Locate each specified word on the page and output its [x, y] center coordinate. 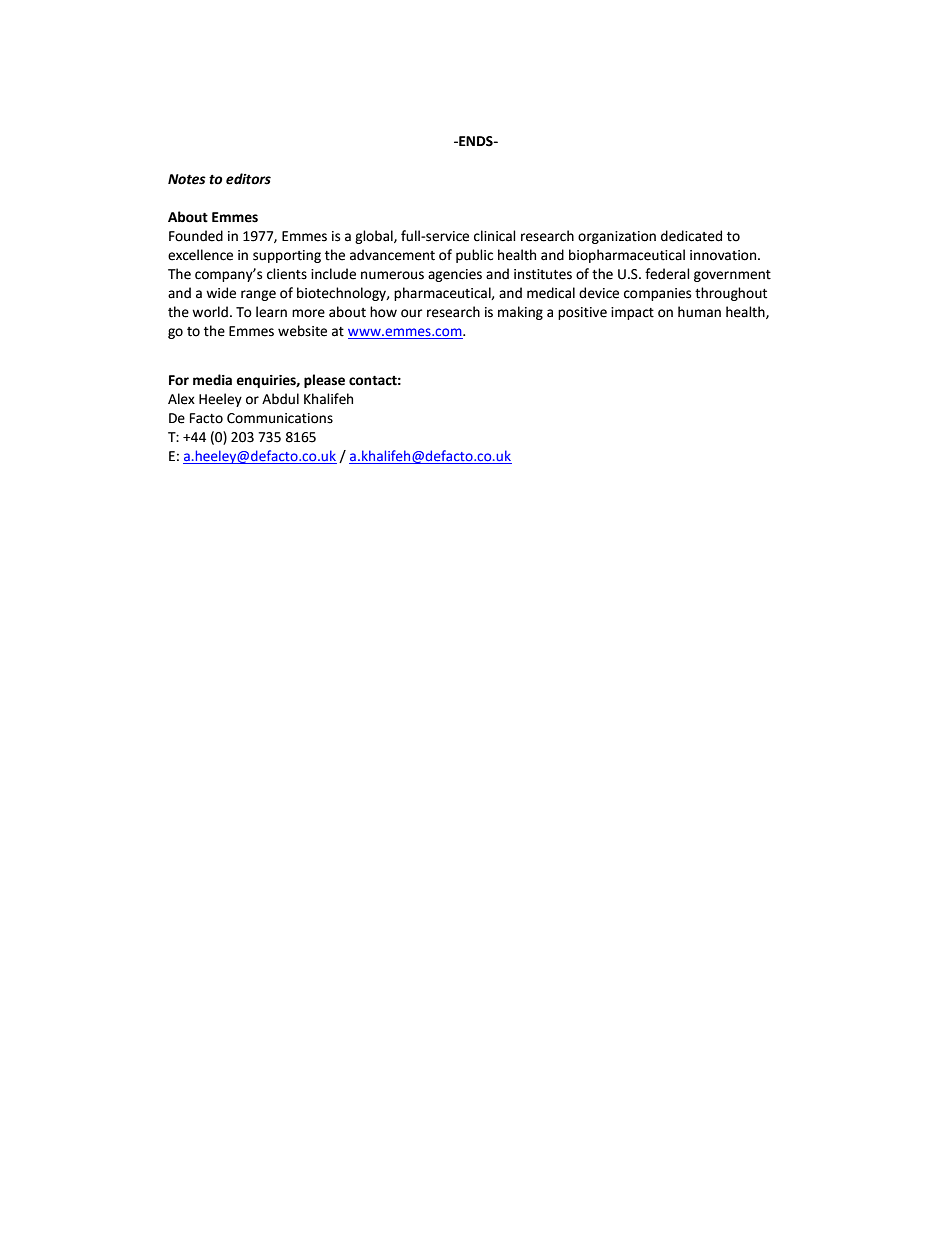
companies [657, 294]
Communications [280, 418]
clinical [495, 236]
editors [248, 179]
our [411, 313]
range [258, 295]
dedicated [691, 236]
